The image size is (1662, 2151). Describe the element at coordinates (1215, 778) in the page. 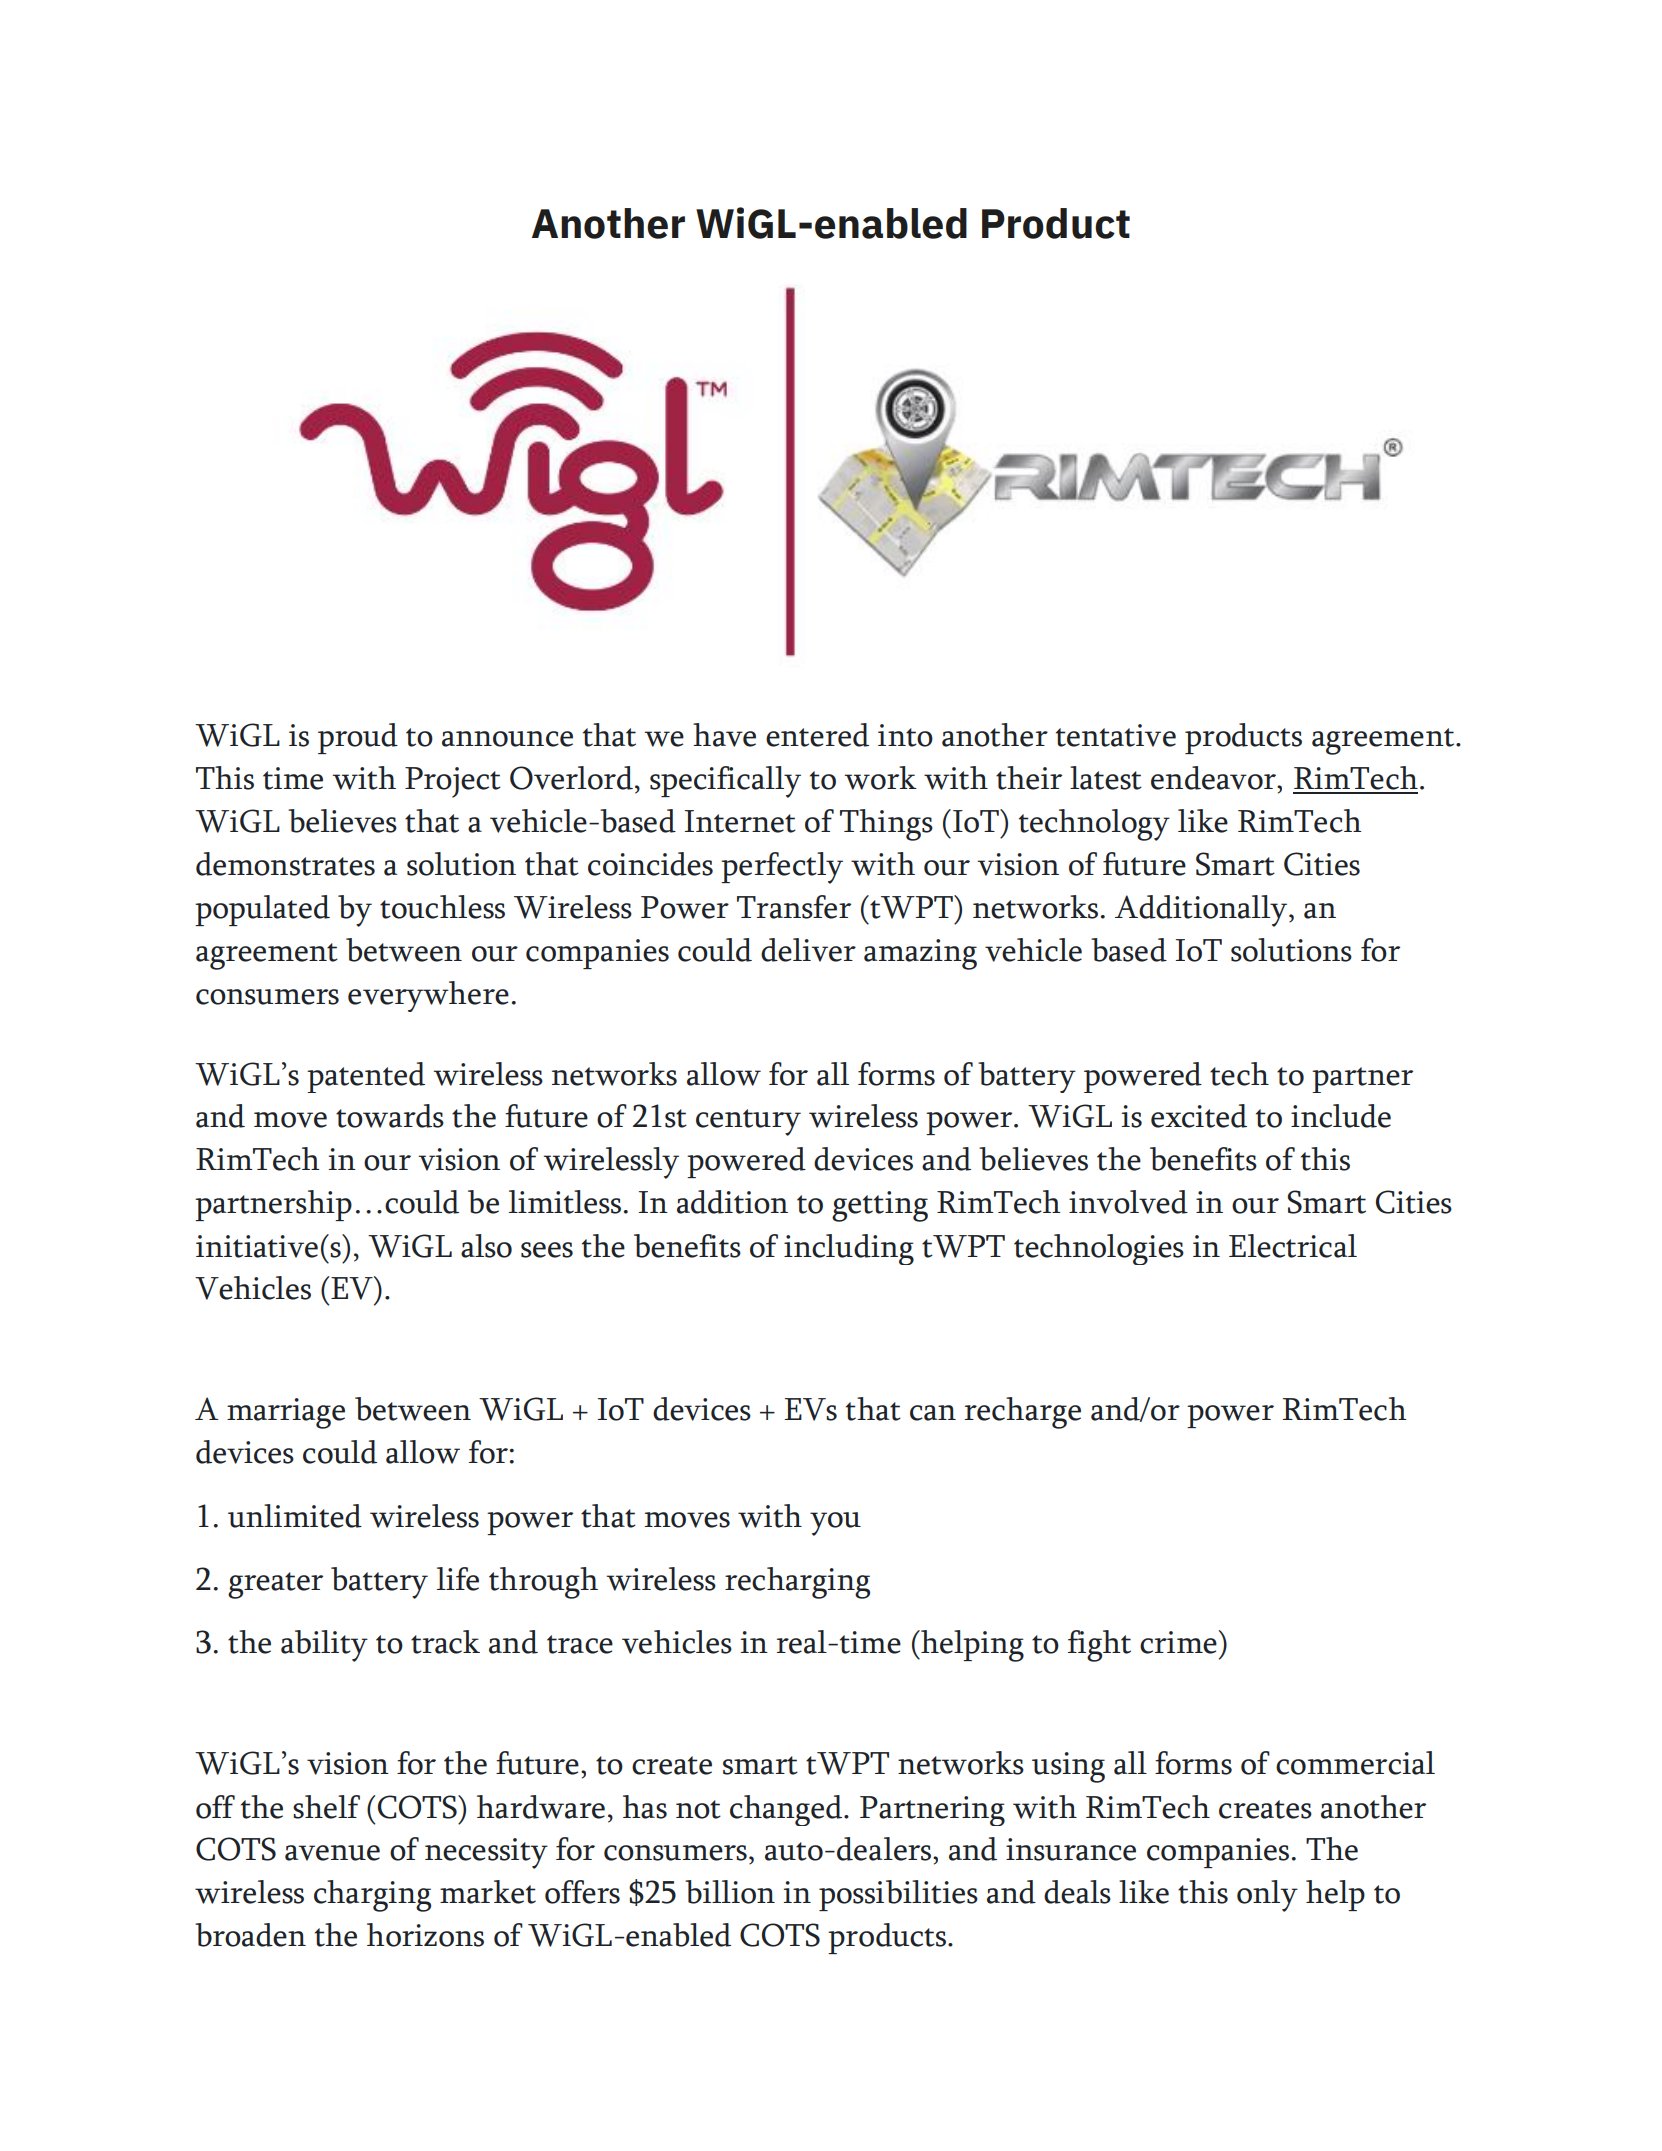

I see `endeavor` at that location.
